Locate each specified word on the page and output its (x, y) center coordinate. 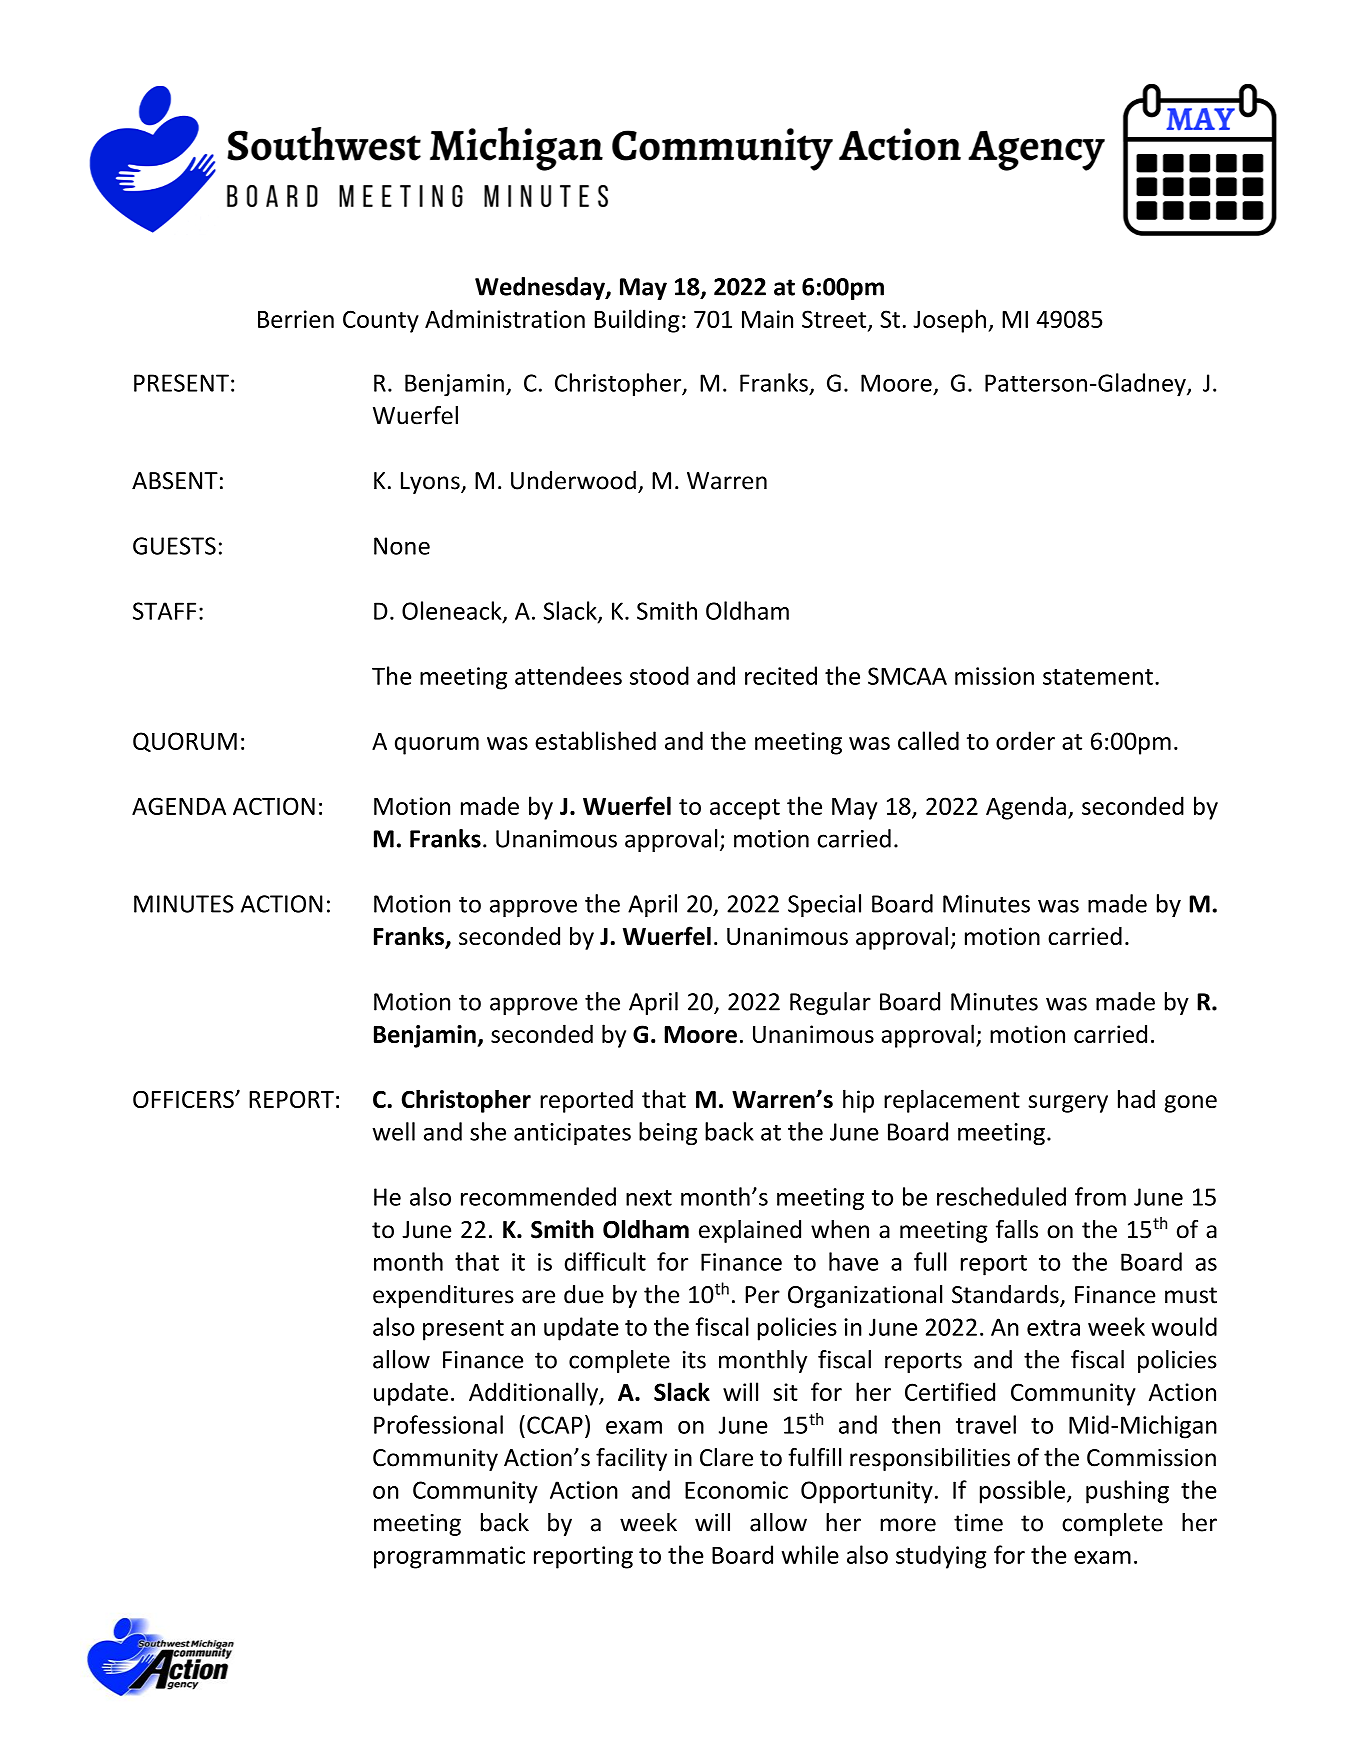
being (668, 1133)
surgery (1068, 1104)
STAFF (164, 611)
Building (637, 321)
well (393, 1131)
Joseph (949, 321)
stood (659, 675)
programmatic (449, 1557)
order (1025, 740)
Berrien (296, 319)
